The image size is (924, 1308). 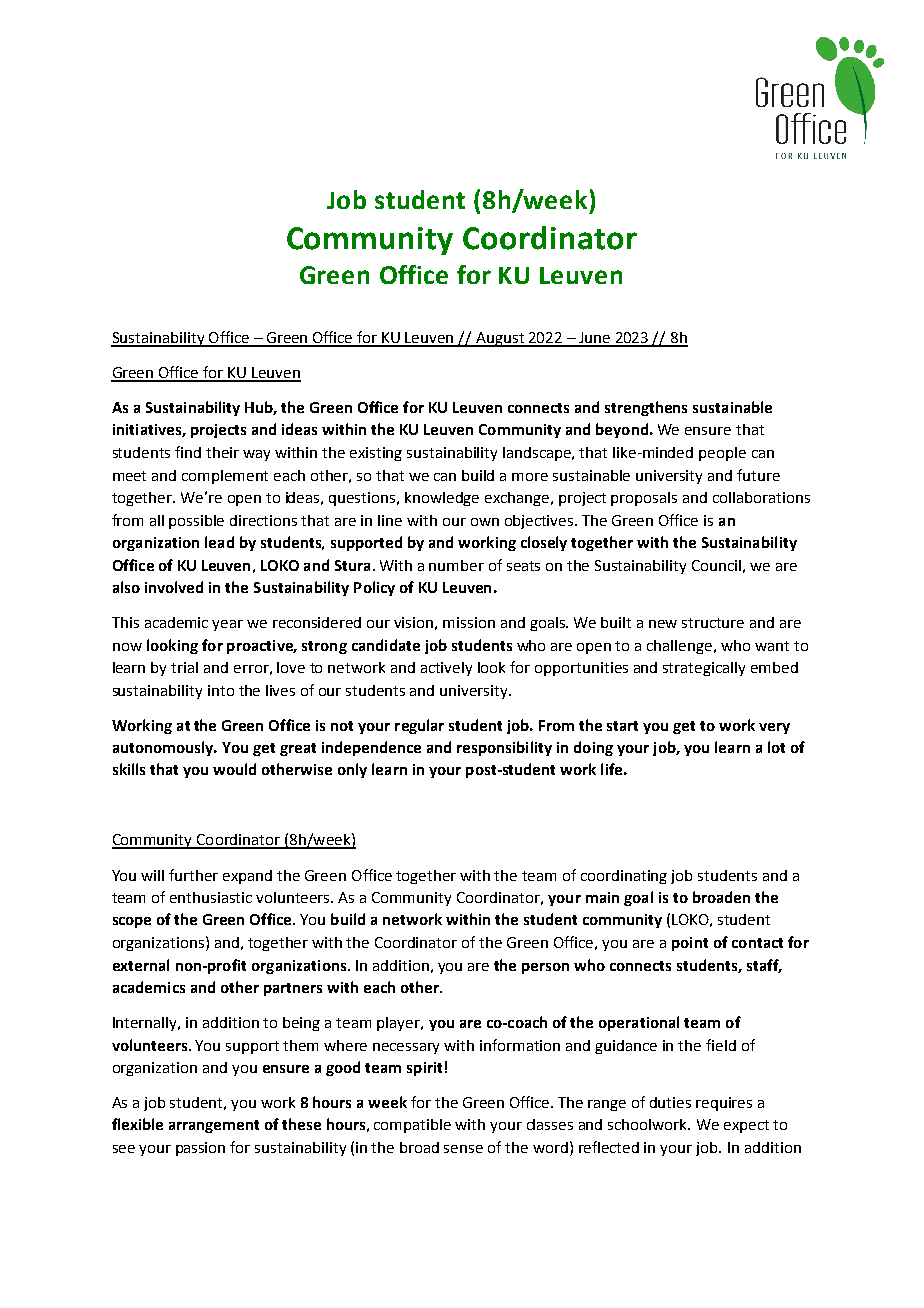 What do you see at coordinates (412, 1126) in the page?
I see `compatible` at bounding box center [412, 1126].
